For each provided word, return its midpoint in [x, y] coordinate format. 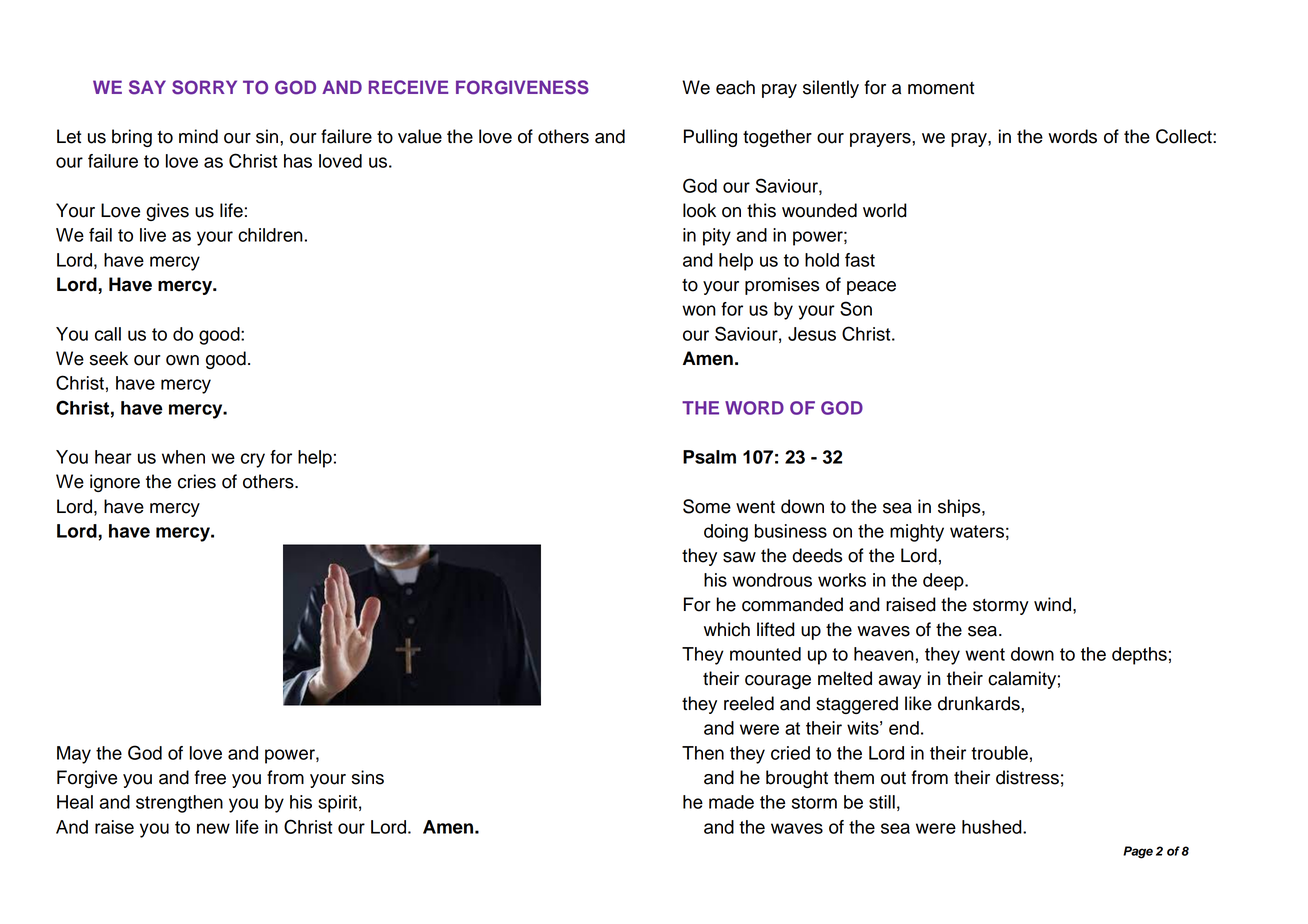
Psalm [709, 457]
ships [960, 508]
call [108, 334]
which [727, 629]
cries [197, 481]
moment [941, 88]
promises [782, 286]
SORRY [204, 87]
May [74, 755]
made [731, 802]
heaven [884, 654]
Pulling [710, 138]
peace [871, 288]
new [213, 828]
